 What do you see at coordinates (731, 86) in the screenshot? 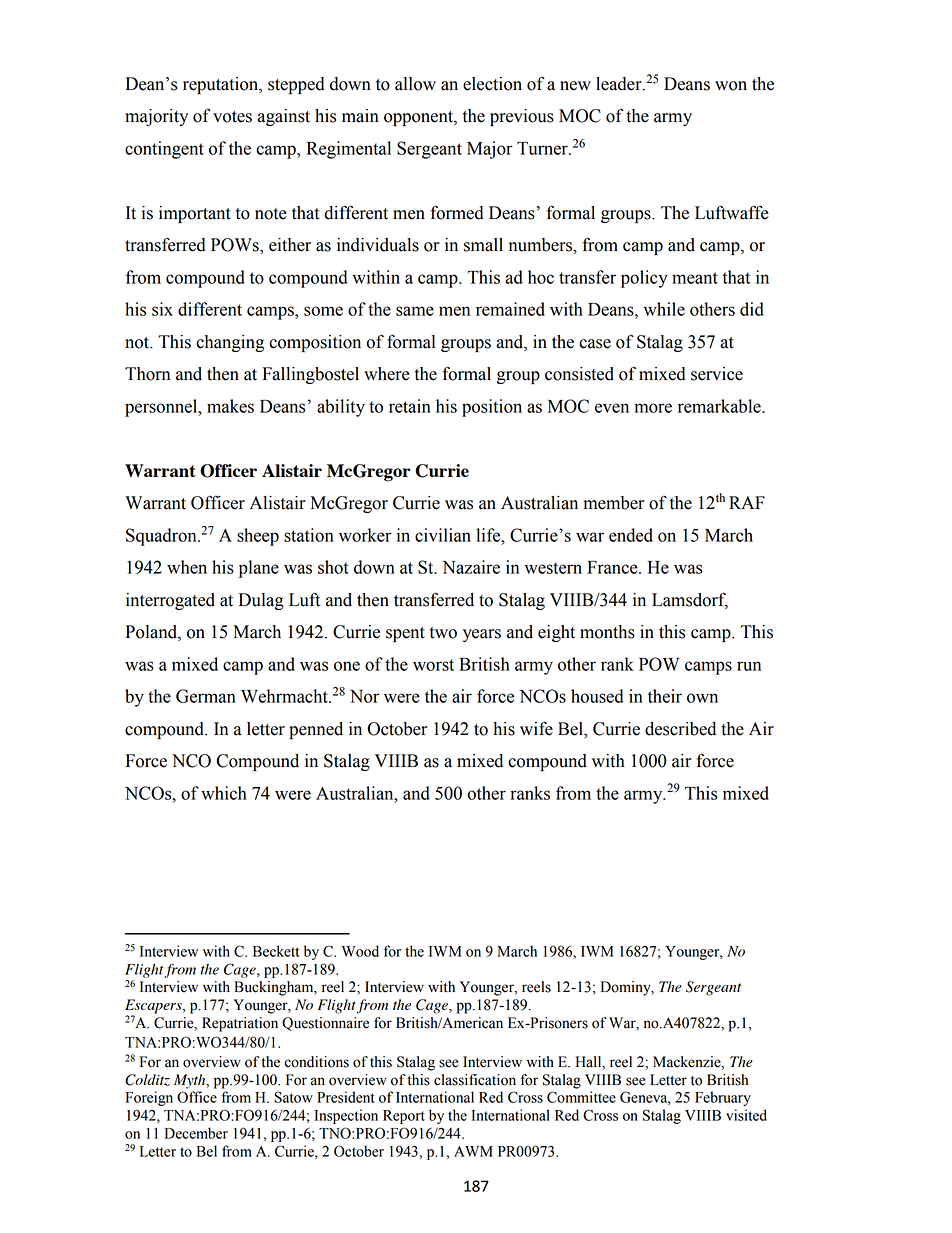
I see `won` at bounding box center [731, 86].
